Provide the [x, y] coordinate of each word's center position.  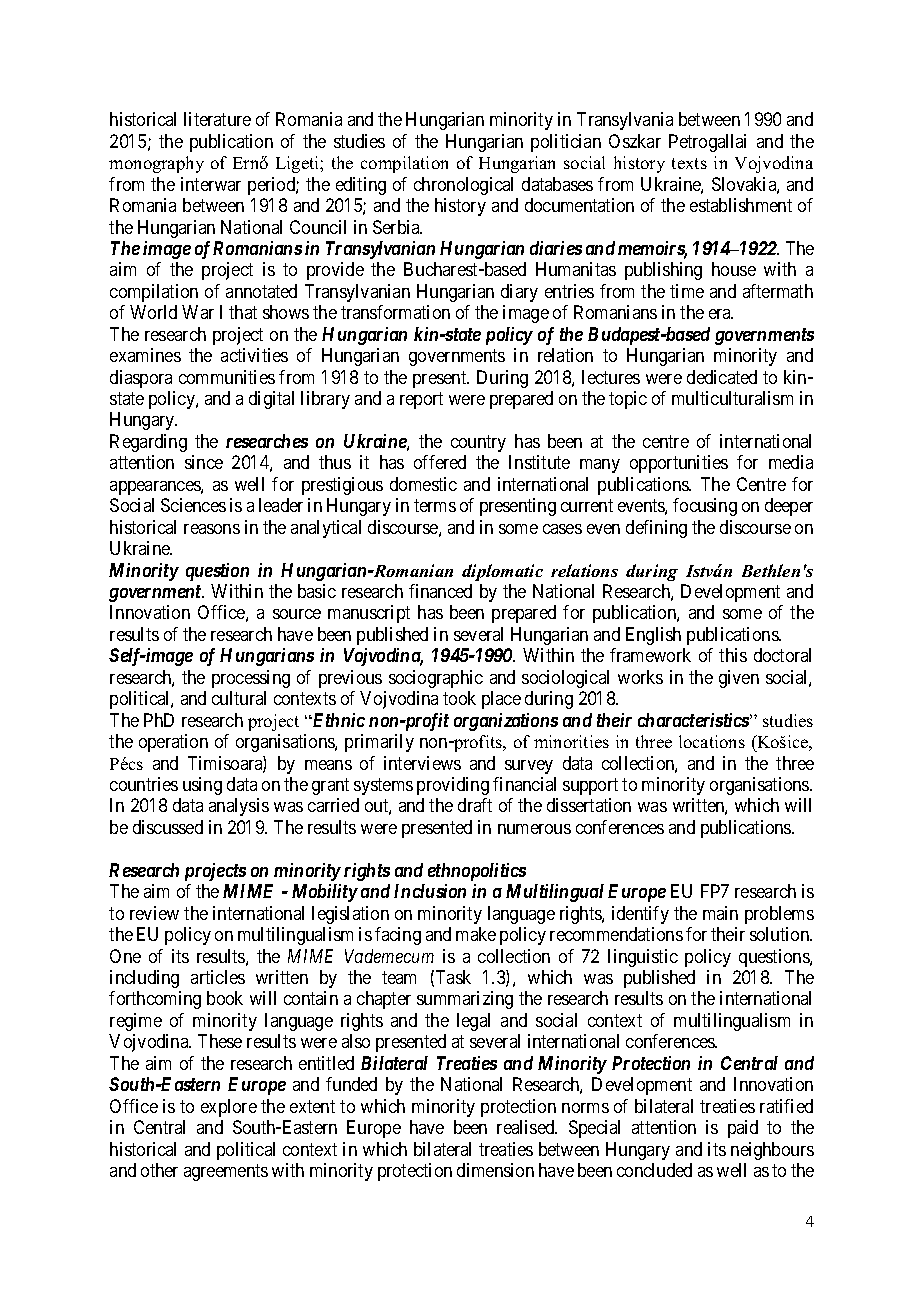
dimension [495, 1170]
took [459, 698]
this [733, 655]
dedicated [722, 377]
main [720, 913]
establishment [741, 205]
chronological [463, 186]
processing [251, 679]
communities [227, 377]
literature [217, 119]
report [421, 400]
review [154, 913]
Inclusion [430, 891]
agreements [226, 1172]
